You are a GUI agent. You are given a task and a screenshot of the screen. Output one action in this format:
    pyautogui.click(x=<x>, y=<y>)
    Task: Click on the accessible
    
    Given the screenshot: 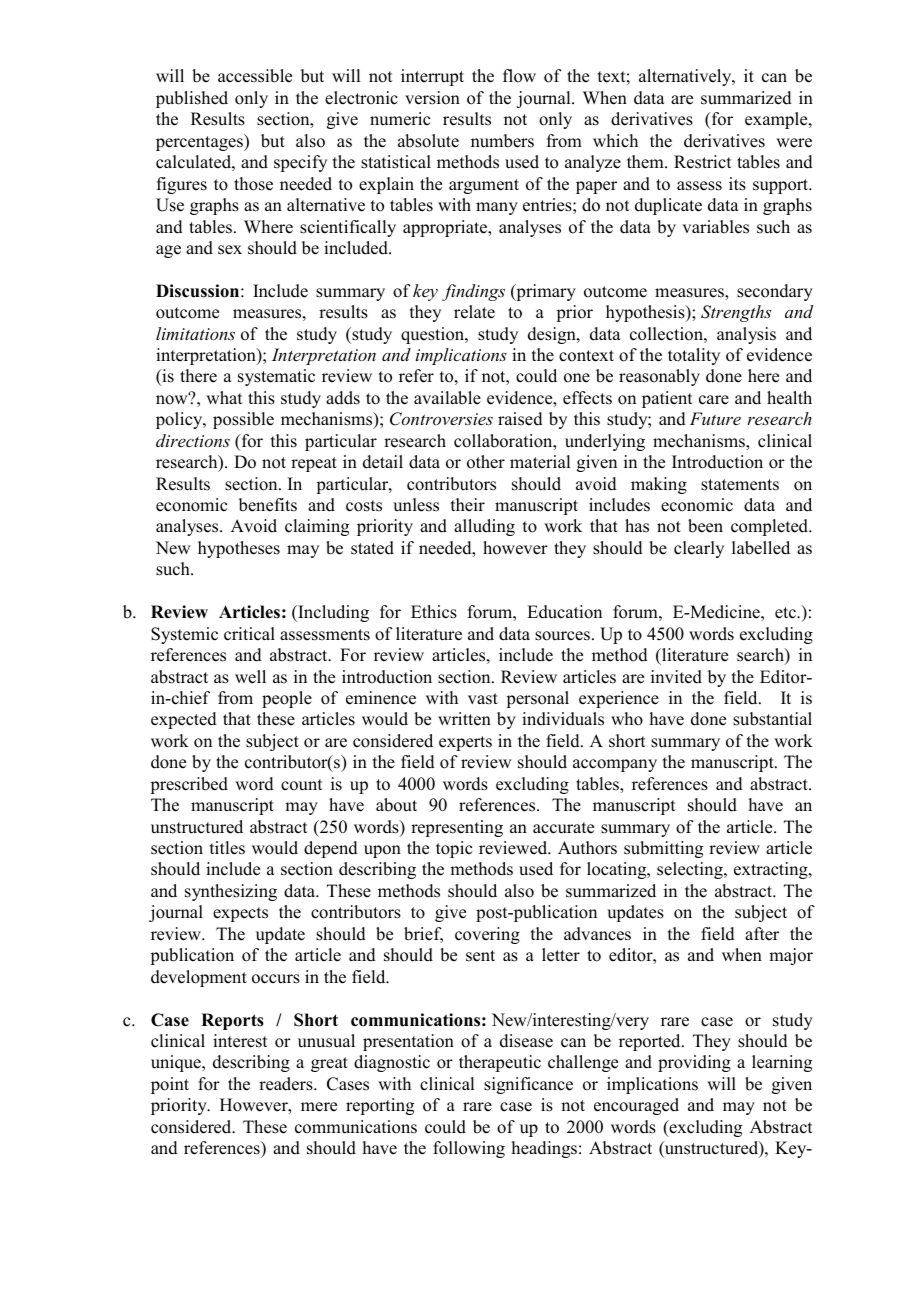 What is the action you would take?
    pyautogui.click(x=255, y=76)
